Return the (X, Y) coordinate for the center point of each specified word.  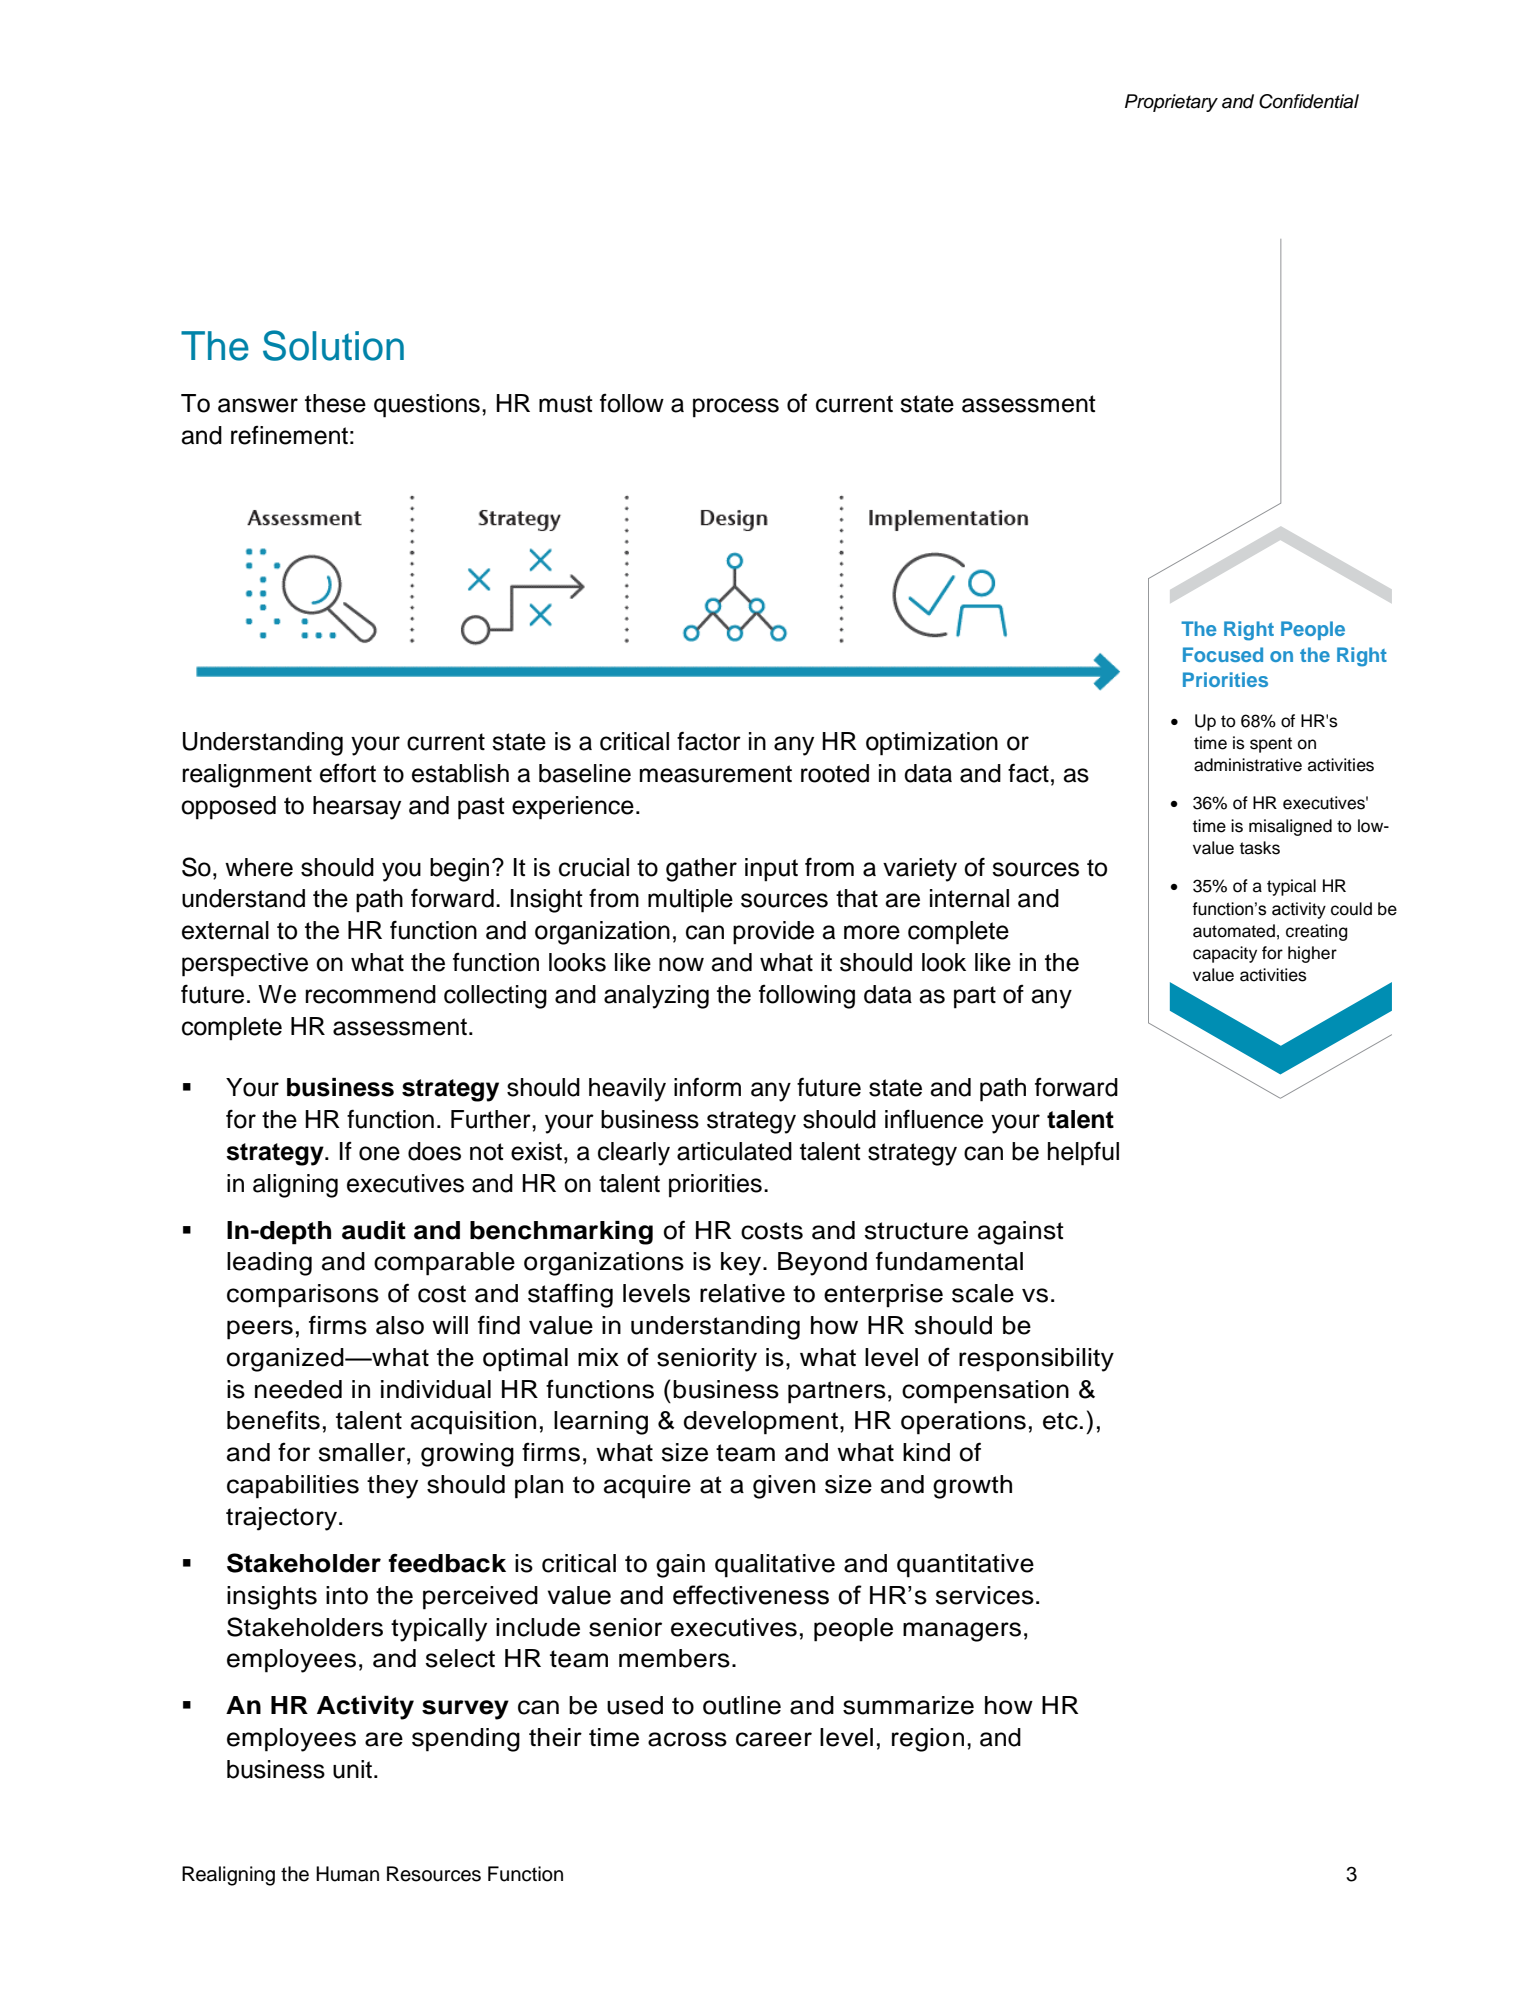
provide (773, 933)
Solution (333, 345)
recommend (370, 994)
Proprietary (1171, 103)
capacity (1225, 954)
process (736, 408)
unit (352, 1769)
